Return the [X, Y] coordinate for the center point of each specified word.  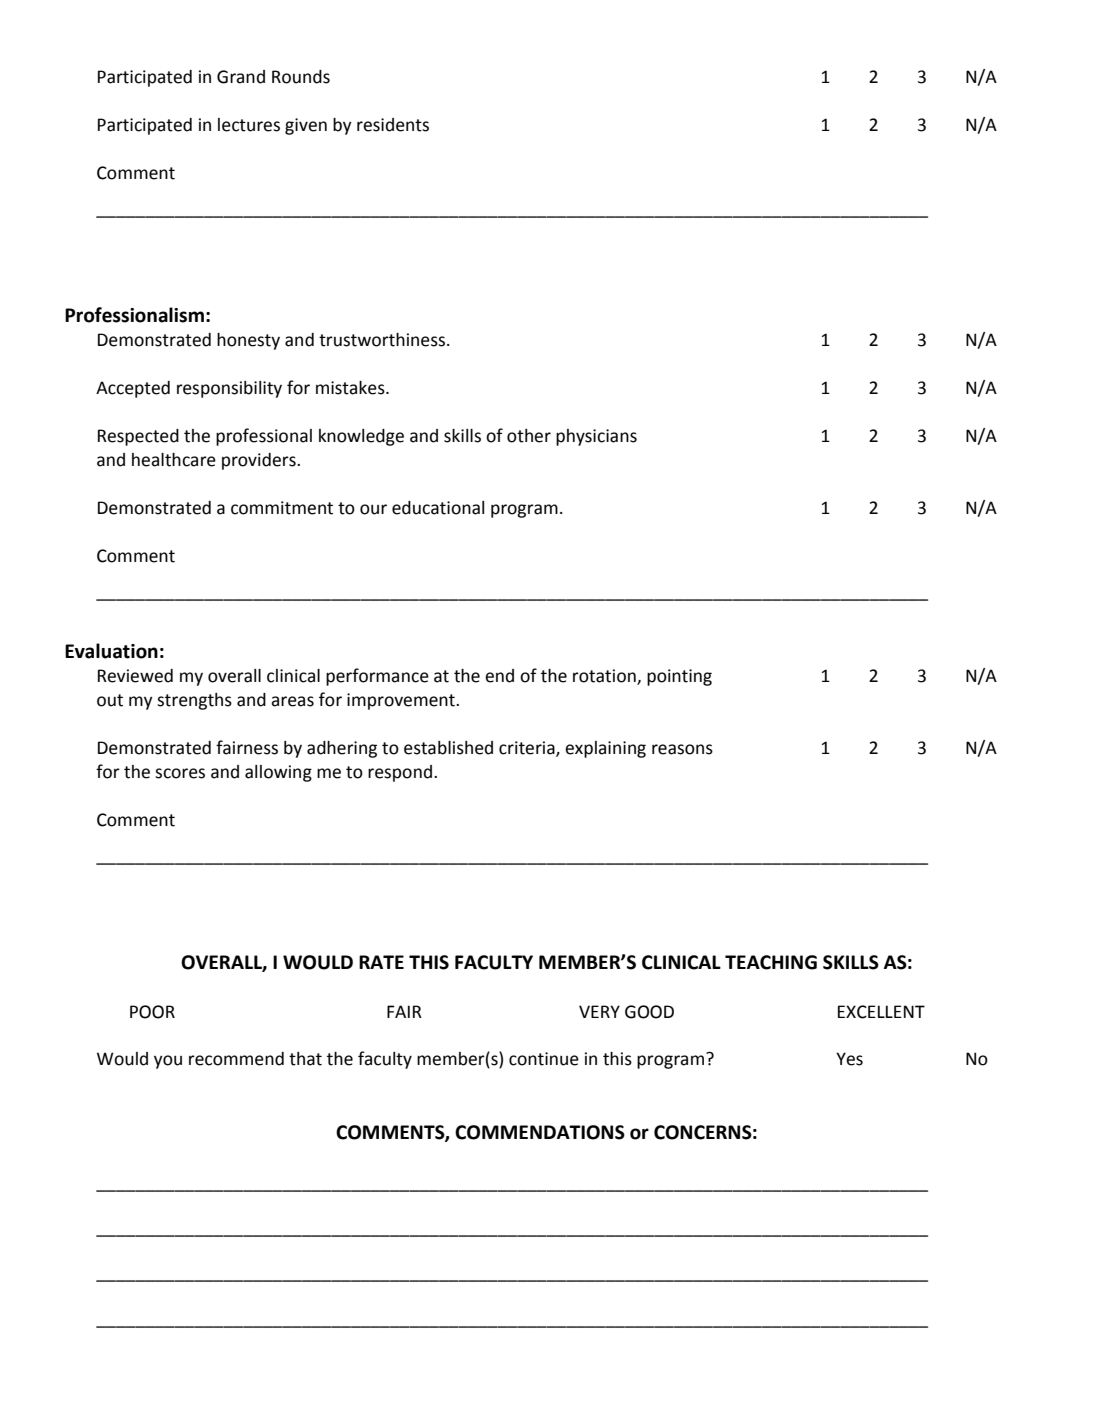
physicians [596, 437]
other [529, 436]
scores [180, 773]
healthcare [174, 460]
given [306, 126]
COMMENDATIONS [540, 1132]
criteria [528, 749]
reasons [682, 749]
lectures [249, 125]
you [168, 1062]
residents [393, 125]
